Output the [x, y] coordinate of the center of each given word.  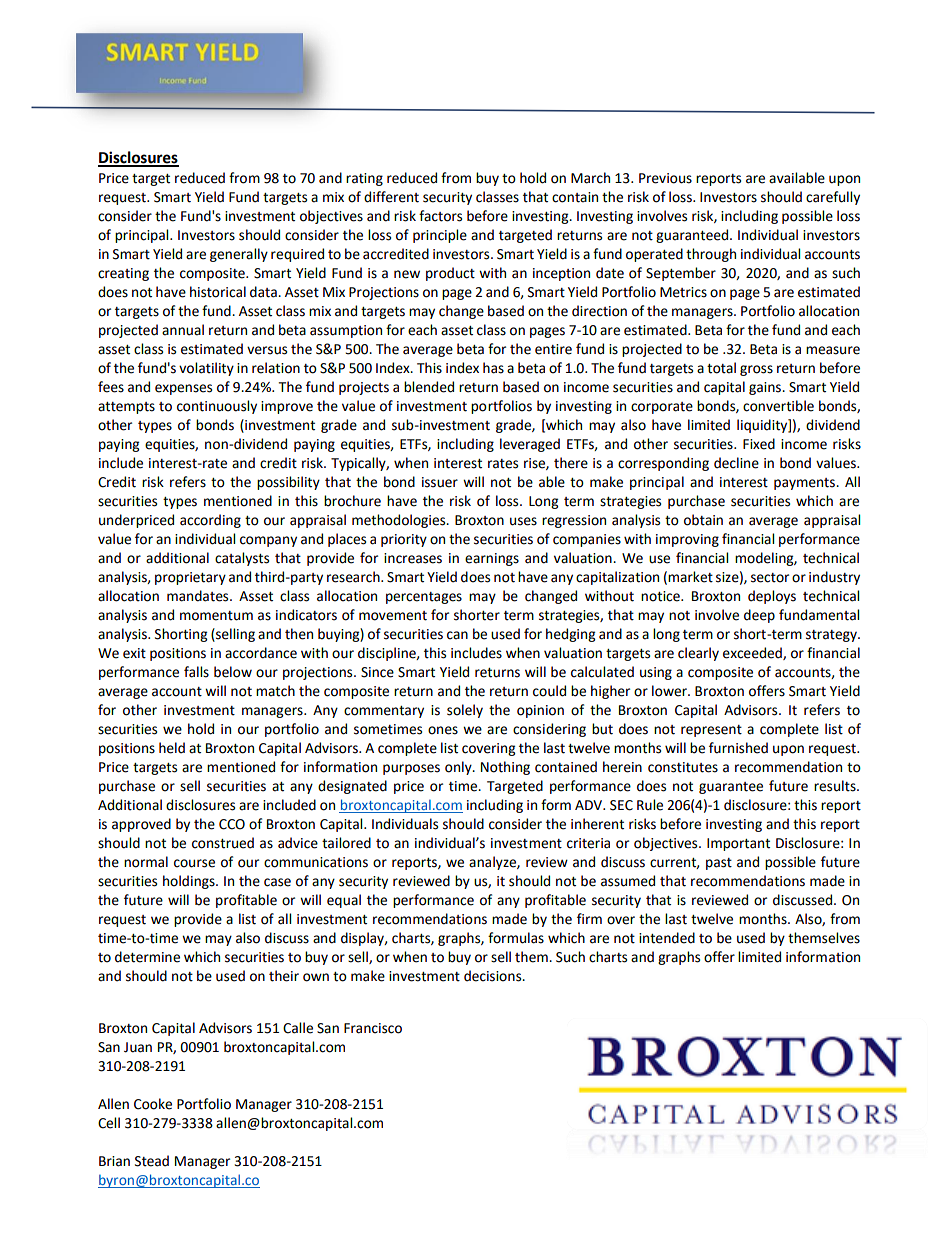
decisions [494, 976]
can [457, 635]
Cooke [153, 1104]
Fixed [759, 444]
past [719, 864]
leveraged [530, 445]
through [711, 255]
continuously [217, 407]
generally [239, 255]
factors [440, 216]
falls [196, 672]
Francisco [373, 1028]
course [194, 863]
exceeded [753, 653]
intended [667, 938]
